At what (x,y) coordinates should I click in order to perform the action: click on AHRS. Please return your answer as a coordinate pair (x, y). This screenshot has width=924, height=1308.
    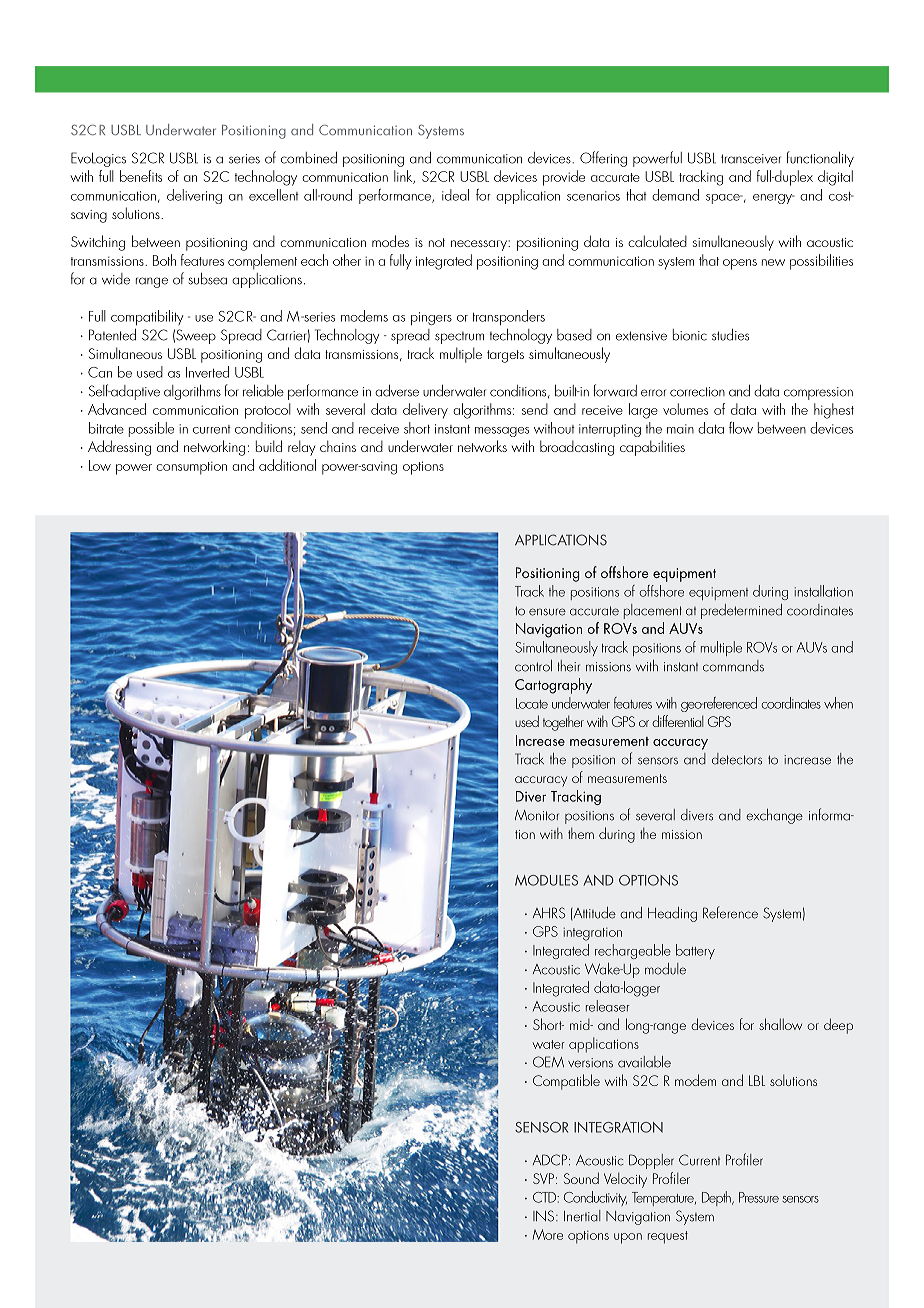
    Looking at the image, I should click on (549, 913).
